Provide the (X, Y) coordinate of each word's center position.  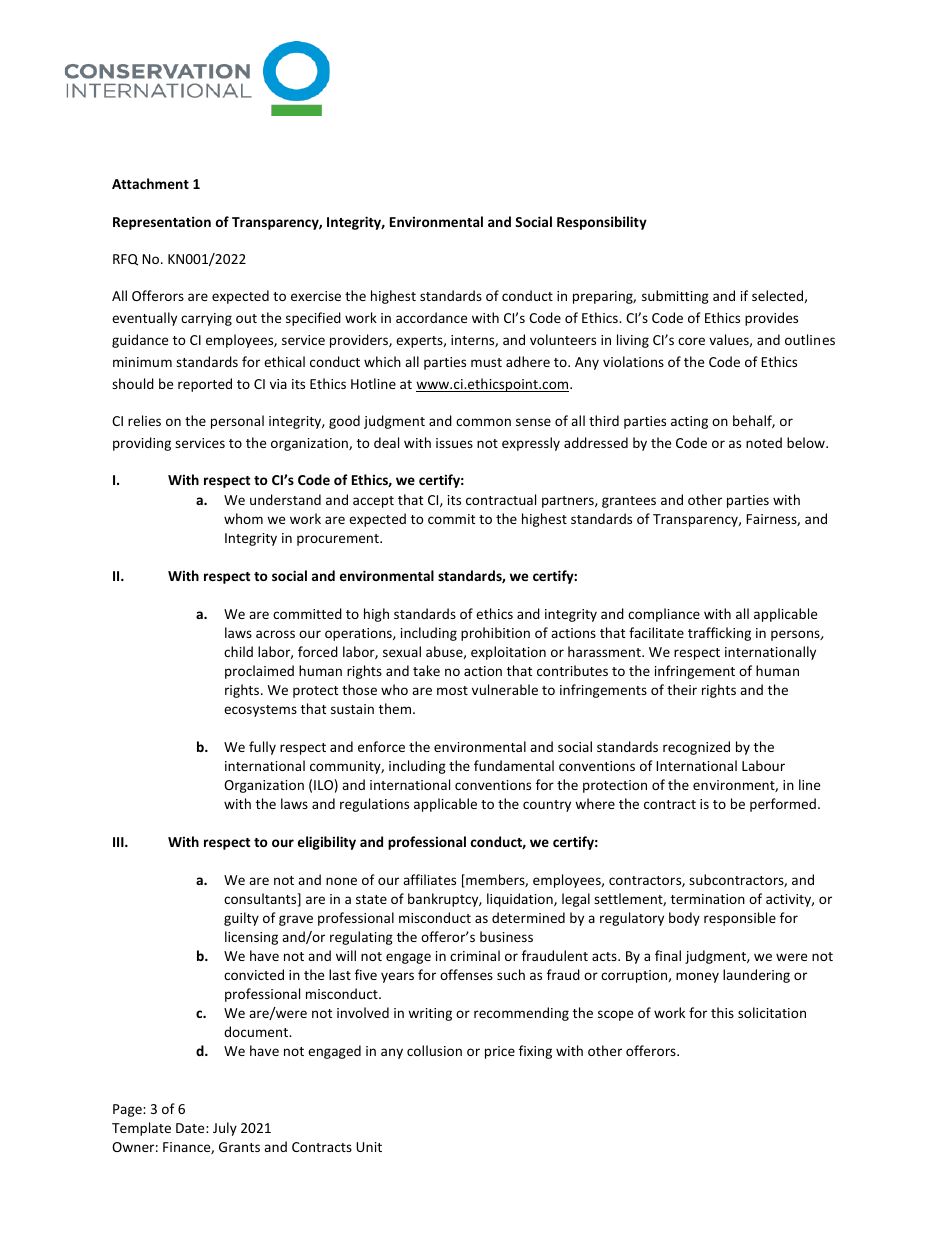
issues (454, 443)
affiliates (429, 879)
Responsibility (602, 223)
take (426, 670)
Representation (162, 223)
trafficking (719, 634)
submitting (675, 297)
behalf (754, 421)
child (238, 651)
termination (708, 899)
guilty (241, 919)
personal (237, 422)
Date (191, 1128)
